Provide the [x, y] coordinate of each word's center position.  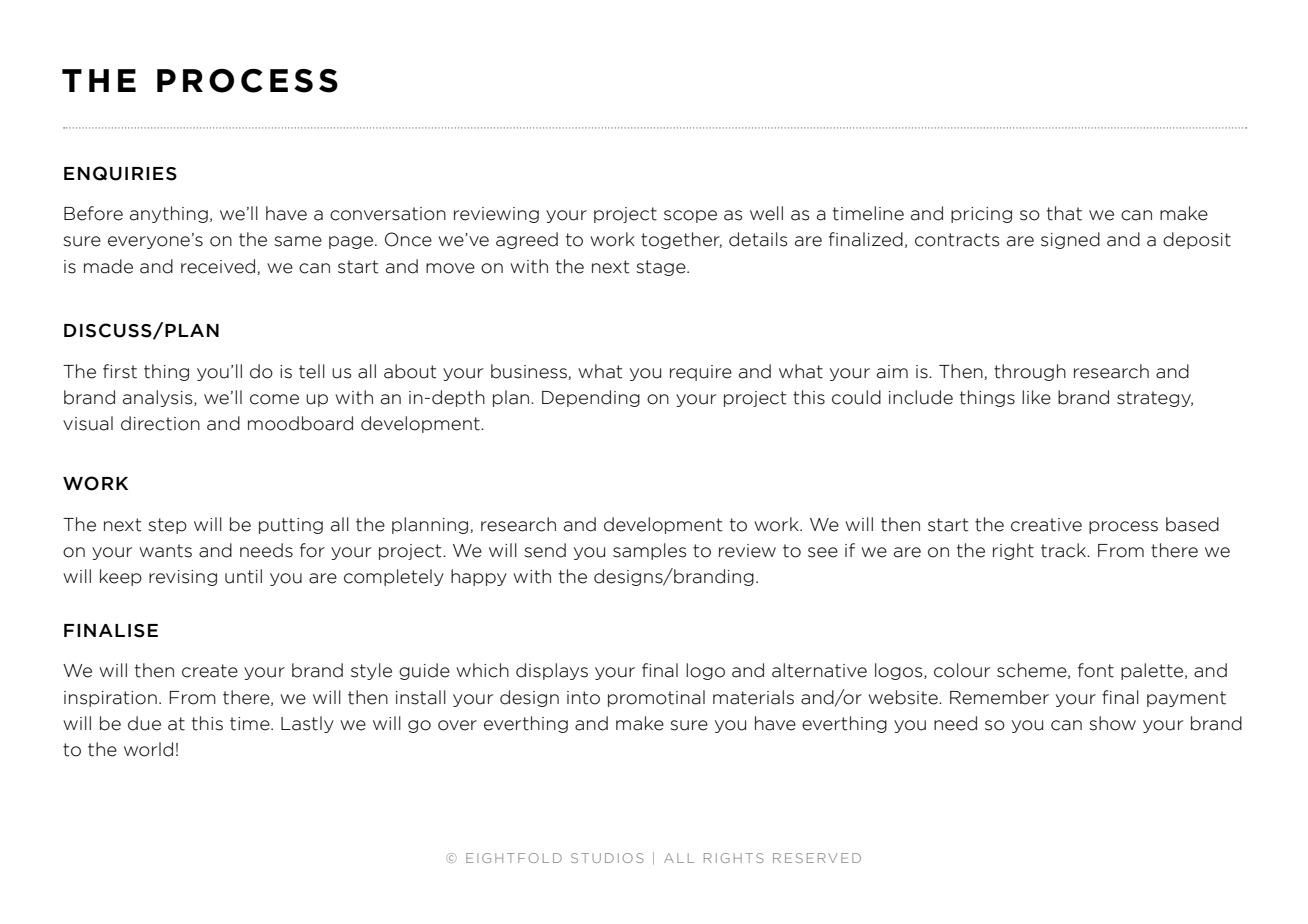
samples [650, 551]
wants [165, 551]
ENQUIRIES [120, 173]
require [701, 373]
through [1030, 372]
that [1064, 213]
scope [690, 216]
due [144, 723]
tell [312, 371]
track [1065, 550]
